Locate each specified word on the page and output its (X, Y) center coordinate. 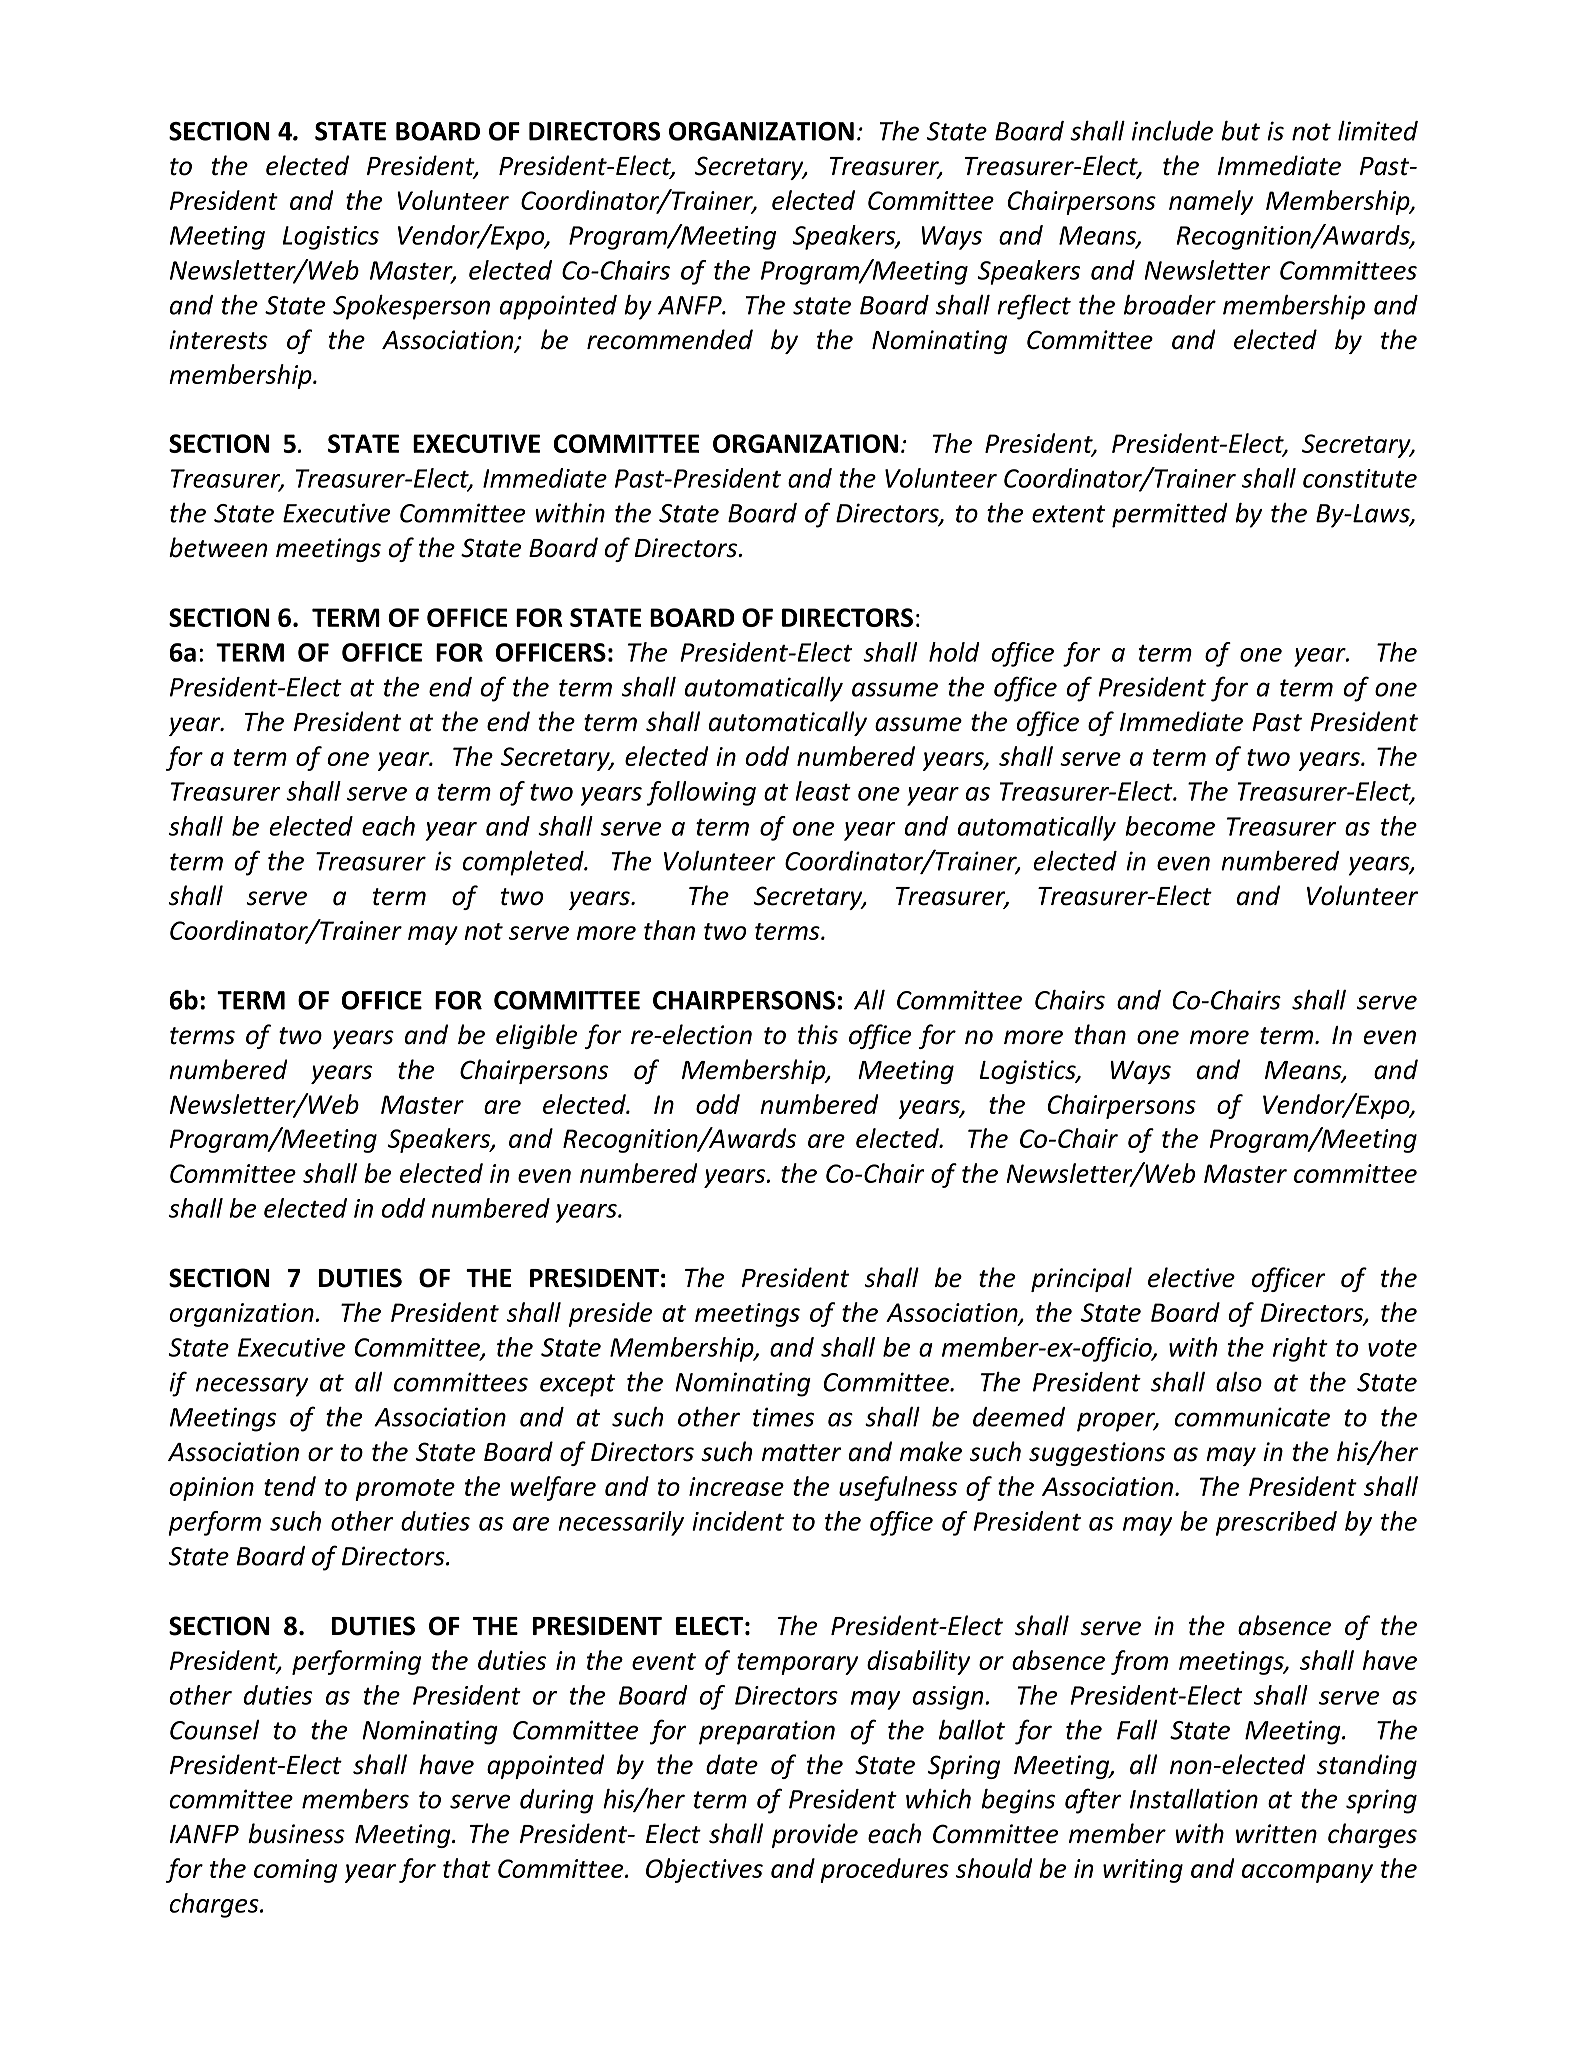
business (296, 1833)
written (1276, 1834)
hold (954, 652)
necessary (252, 1387)
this (818, 1034)
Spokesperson (411, 307)
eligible (536, 1036)
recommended (670, 339)
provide (815, 1835)
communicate (1252, 1417)
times (783, 1417)
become (1170, 826)
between (218, 547)
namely (1211, 202)
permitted (1170, 515)
